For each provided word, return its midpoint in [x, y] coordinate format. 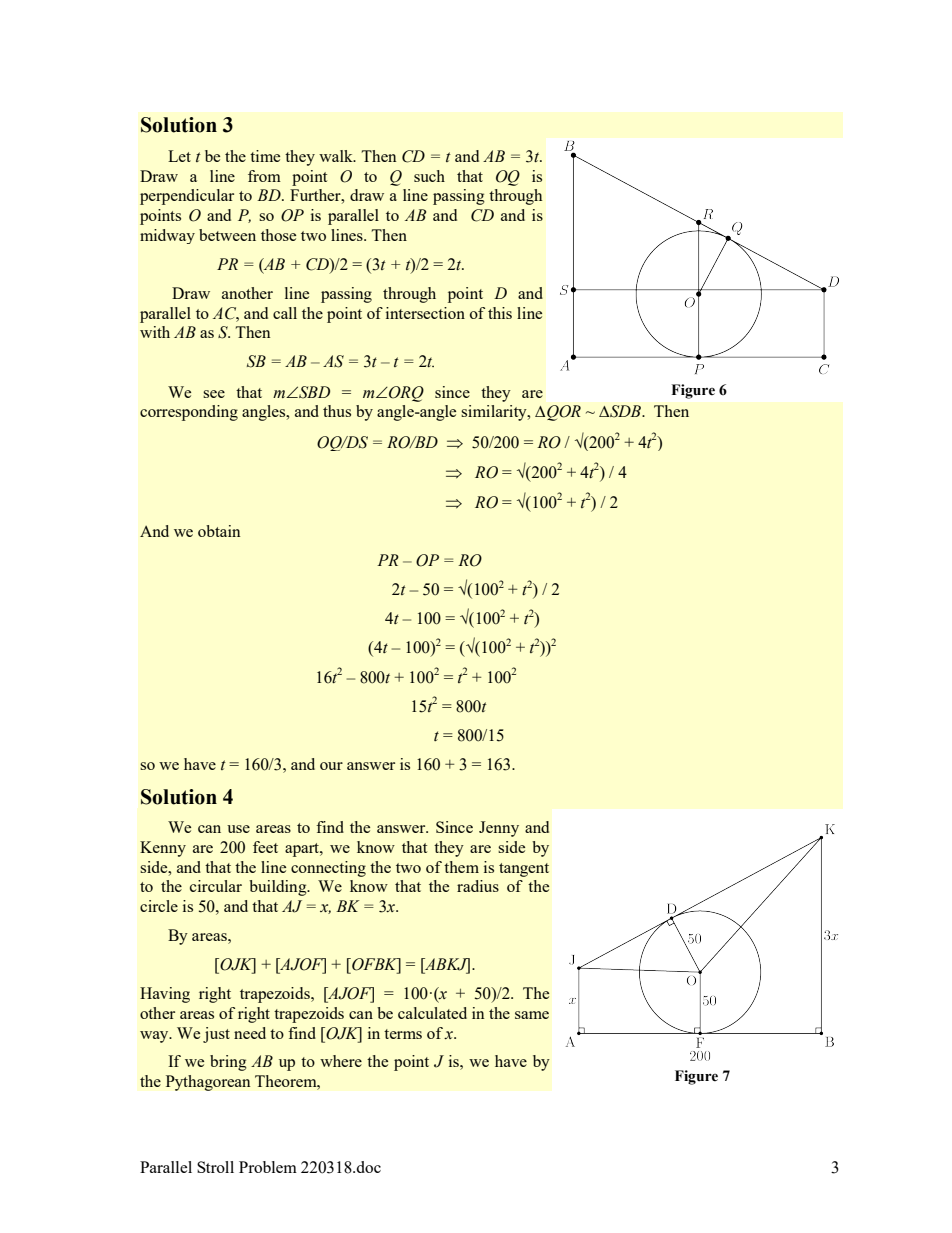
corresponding [189, 413]
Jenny [499, 829]
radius [478, 886]
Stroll [215, 1167]
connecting [328, 869]
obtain [219, 531]
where [341, 1061]
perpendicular [187, 197]
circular [216, 886]
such [429, 176]
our [331, 766]
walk [337, 156]
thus [337, 411]
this [500, 313]
